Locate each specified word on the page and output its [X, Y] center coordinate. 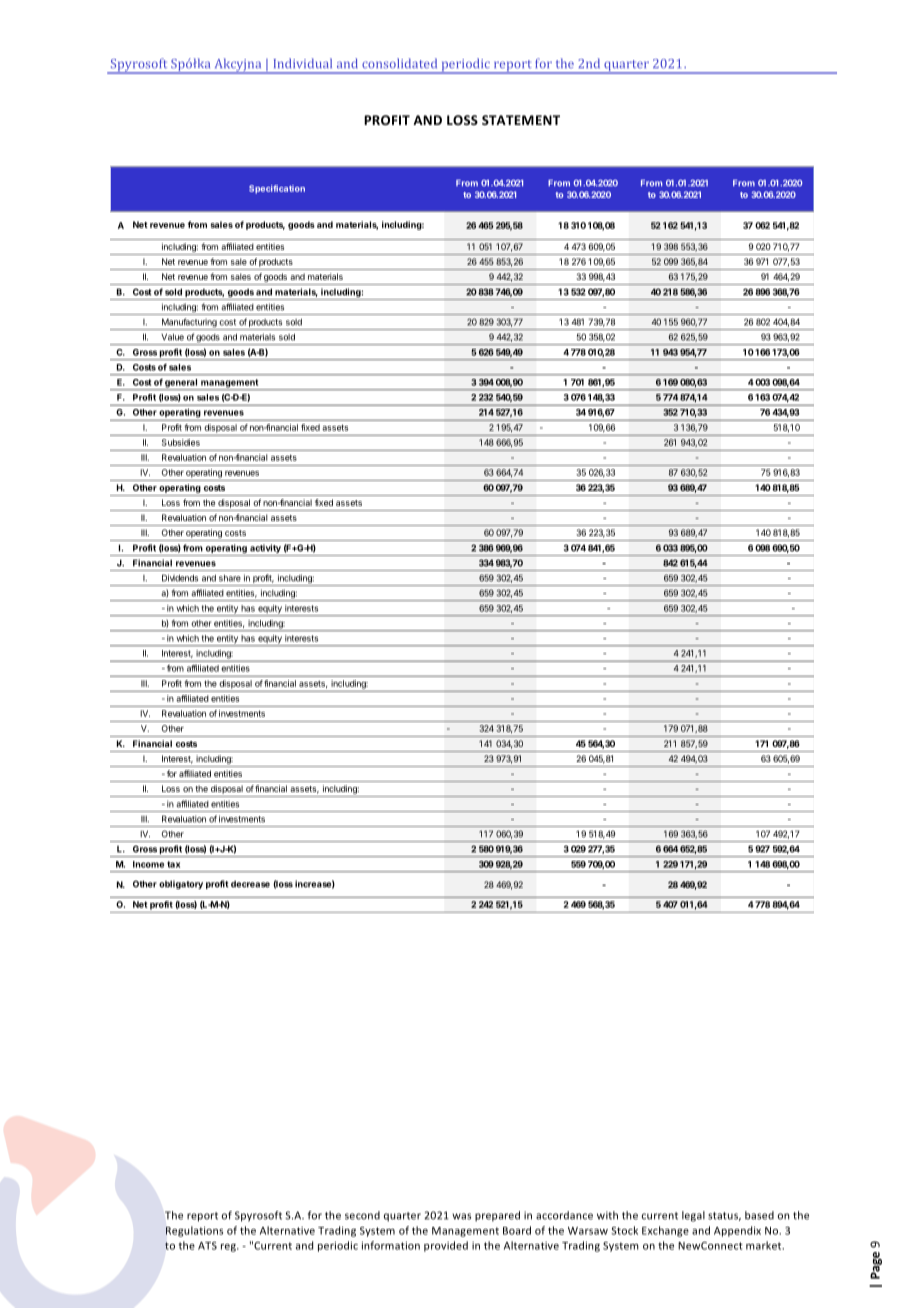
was [461, 1216]
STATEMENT [521, 120]
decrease [250, 884]
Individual [303, 63]
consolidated [399, 63]
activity [265, 550]
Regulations [194, 1231]
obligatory [181, 884]
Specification [277, 189]
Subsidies [181, 442]
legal [693, 1216]
